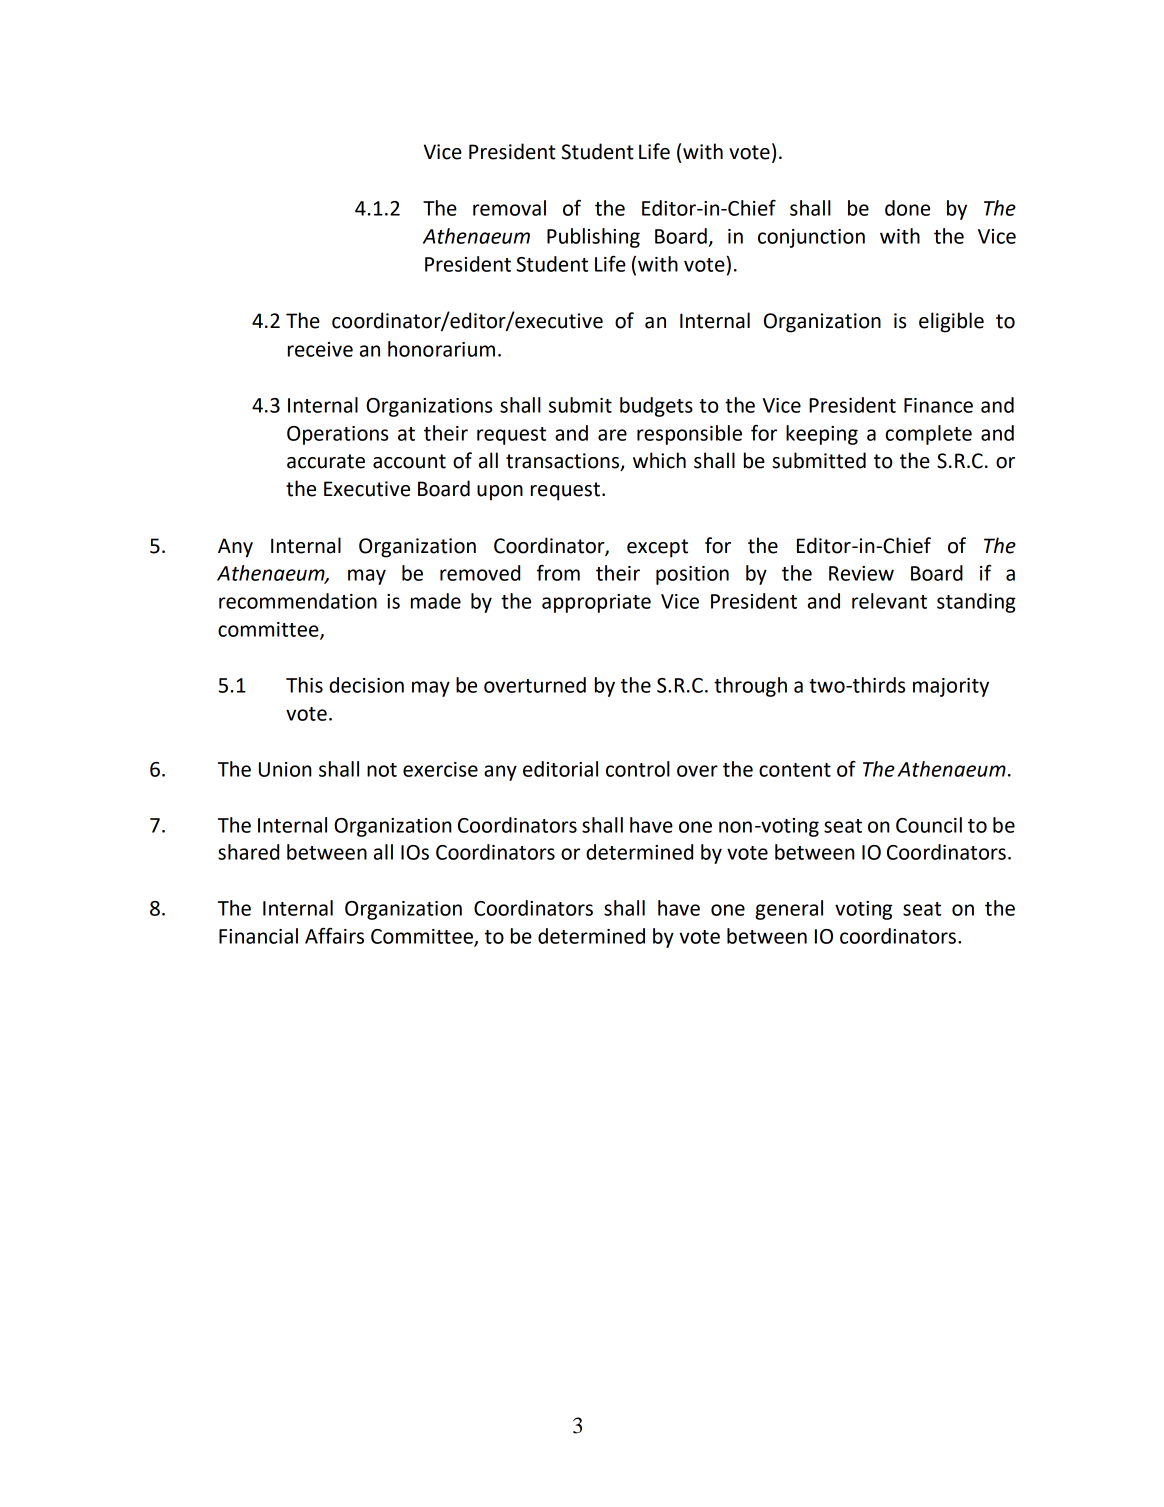 This image has width=1164, height=1507. What do you see at coordinates (334, 935) in the image?
I see `Affairs` at bounding box center [334, 935].
